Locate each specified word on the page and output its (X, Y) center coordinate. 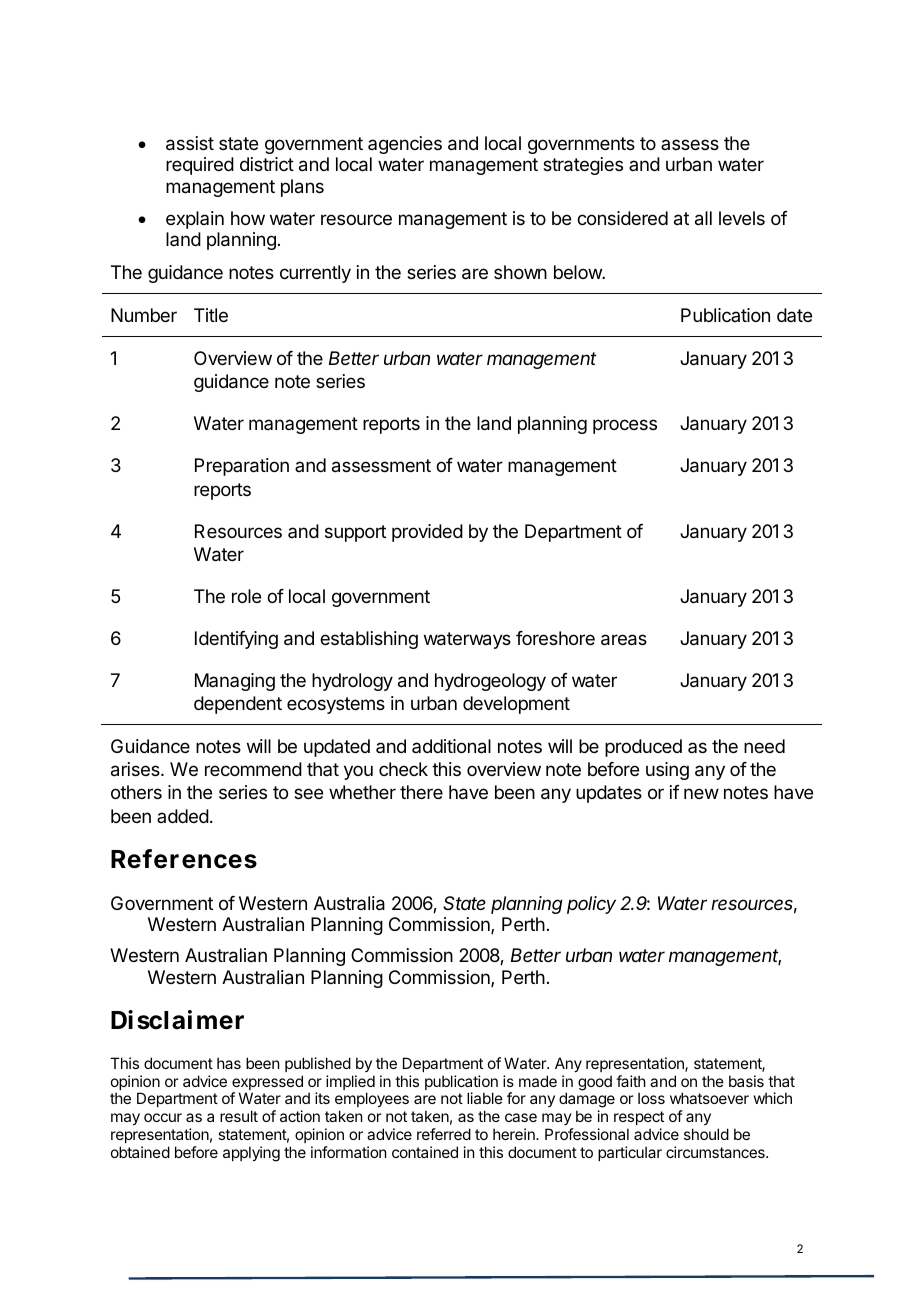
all (703, 218)
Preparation (242, 467)
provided (427, 533)
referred (444, 1134)
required (200, 166)
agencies (405, 145)
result (239, 1116)
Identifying (236, 640)
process (625, 426)
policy (591, 905)
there (421, 792)
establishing (369, 640)
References (184, 859)
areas (624, 640)
